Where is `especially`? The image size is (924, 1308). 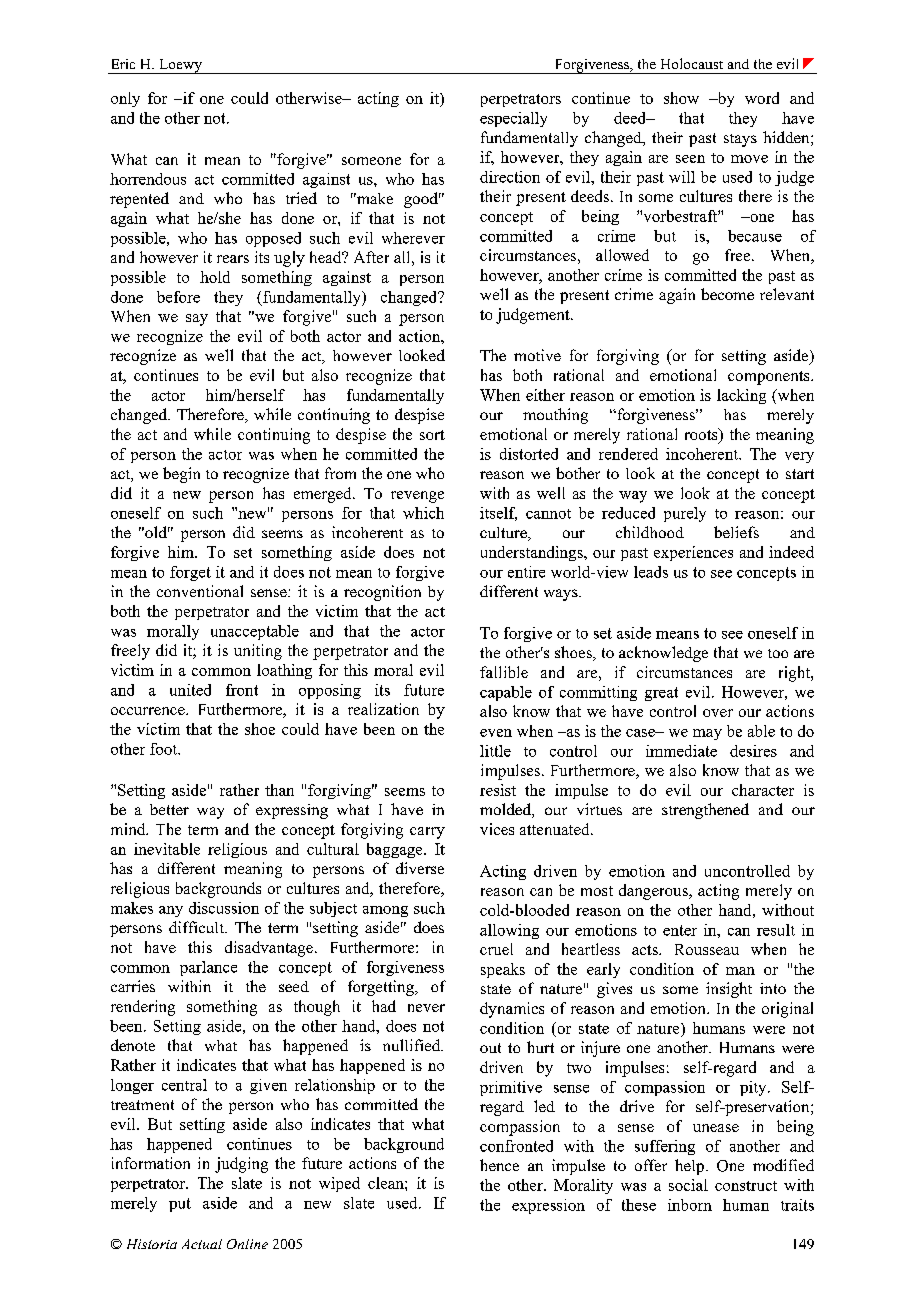
especially is located at coordinates (513, 119).
